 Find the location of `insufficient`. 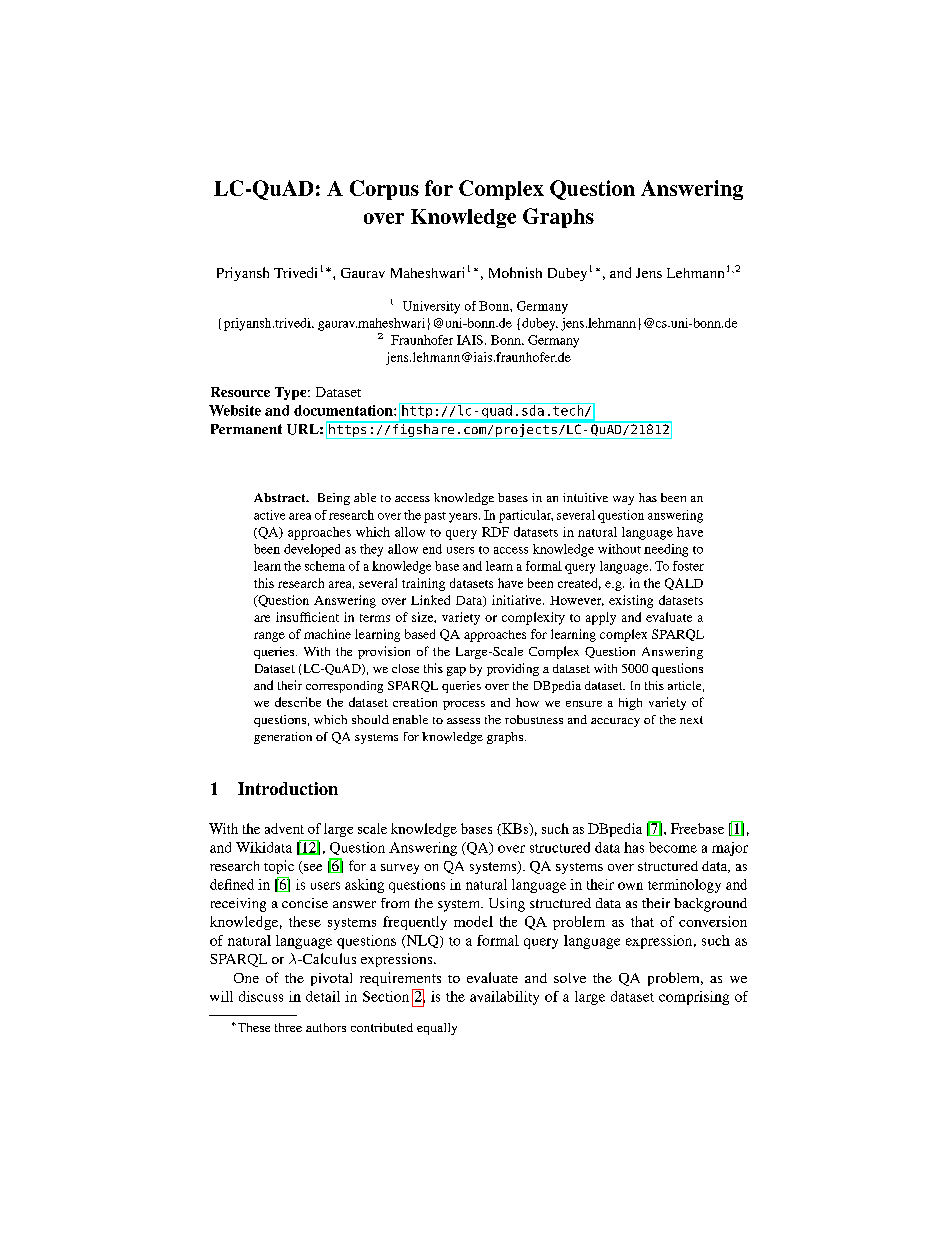

insufficient is located at coordinates (307, 617).
